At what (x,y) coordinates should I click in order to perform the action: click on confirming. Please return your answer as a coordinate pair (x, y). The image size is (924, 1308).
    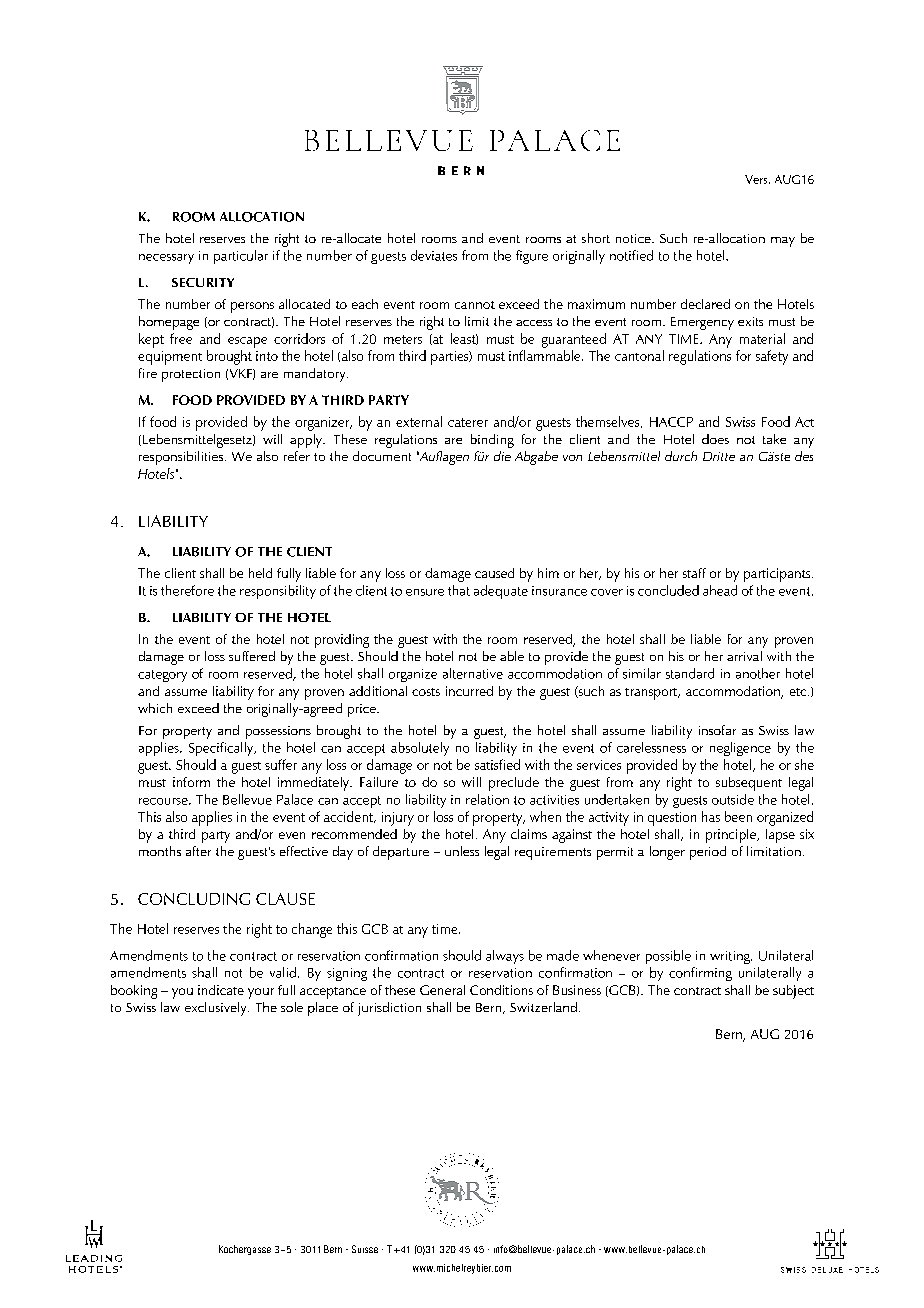
    Looking at the image, I should click on (700, 974).
